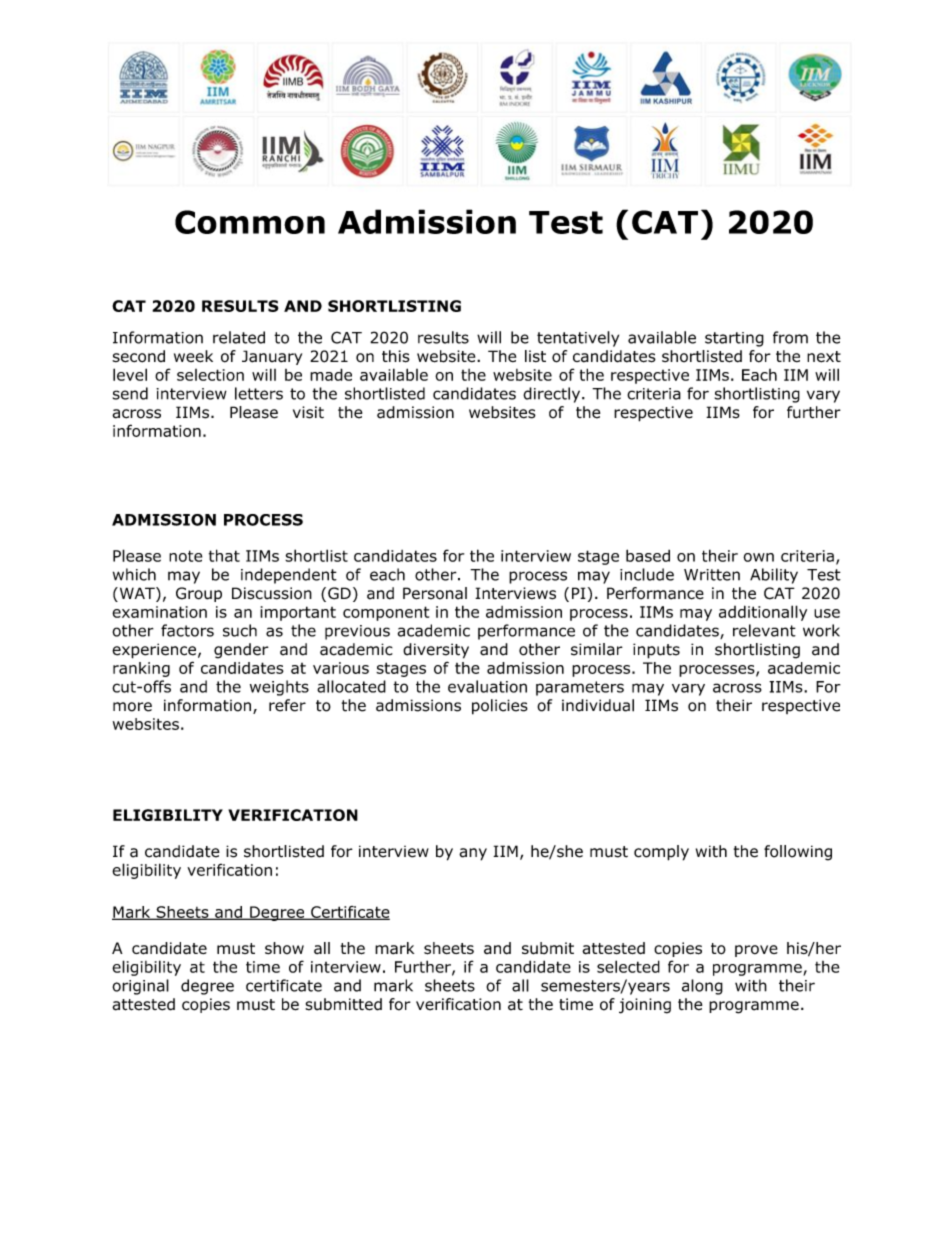 The height and width of the image is (1233, 952). Describe the element at coordinates (250, 222) in the image. I see `Common` at that location.
